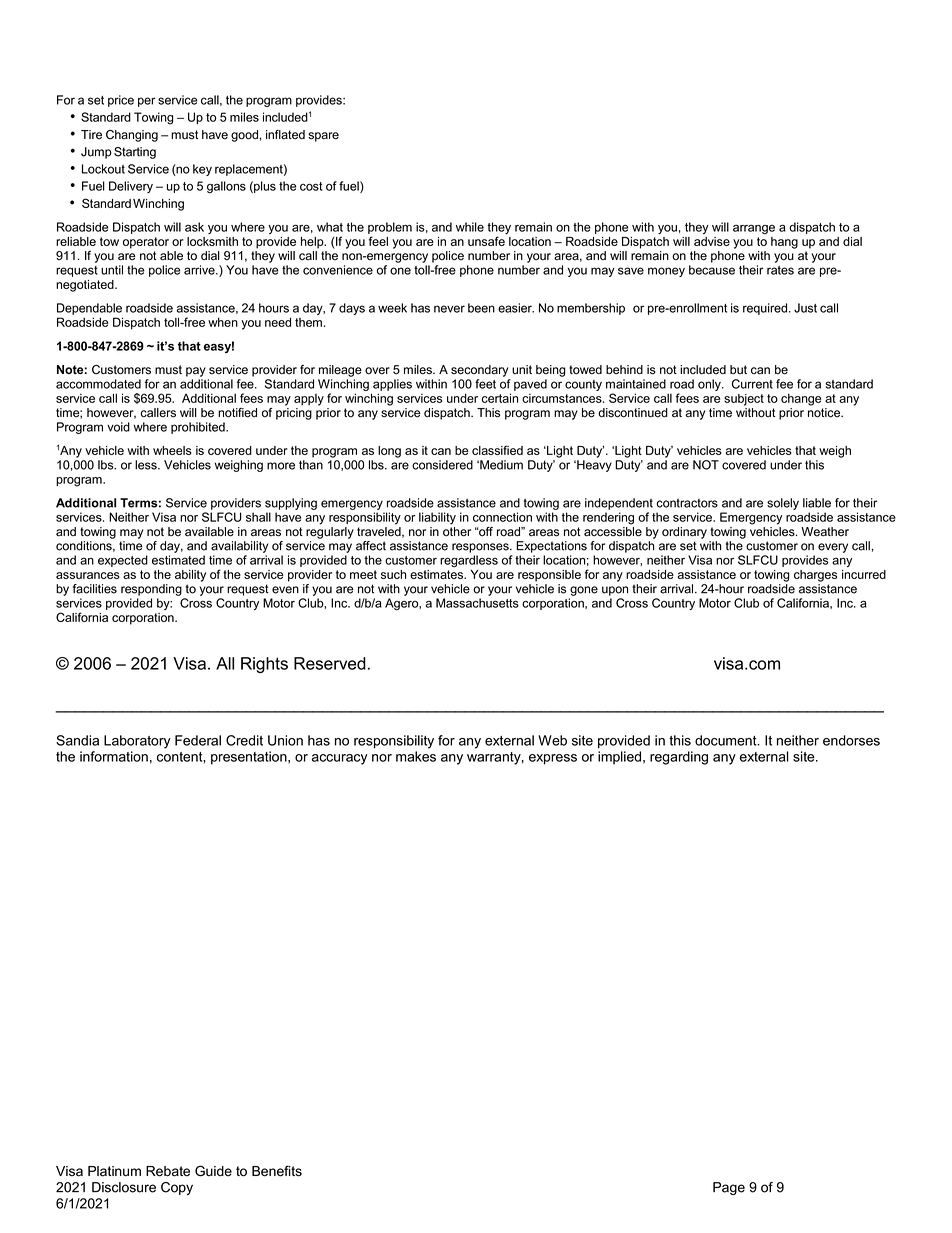 This screenshot has width=952, height=1233. What do you see at coordinates (168, 1171) in the screenshot?
I see `Rebate` at bounding box center [168, 1171].
